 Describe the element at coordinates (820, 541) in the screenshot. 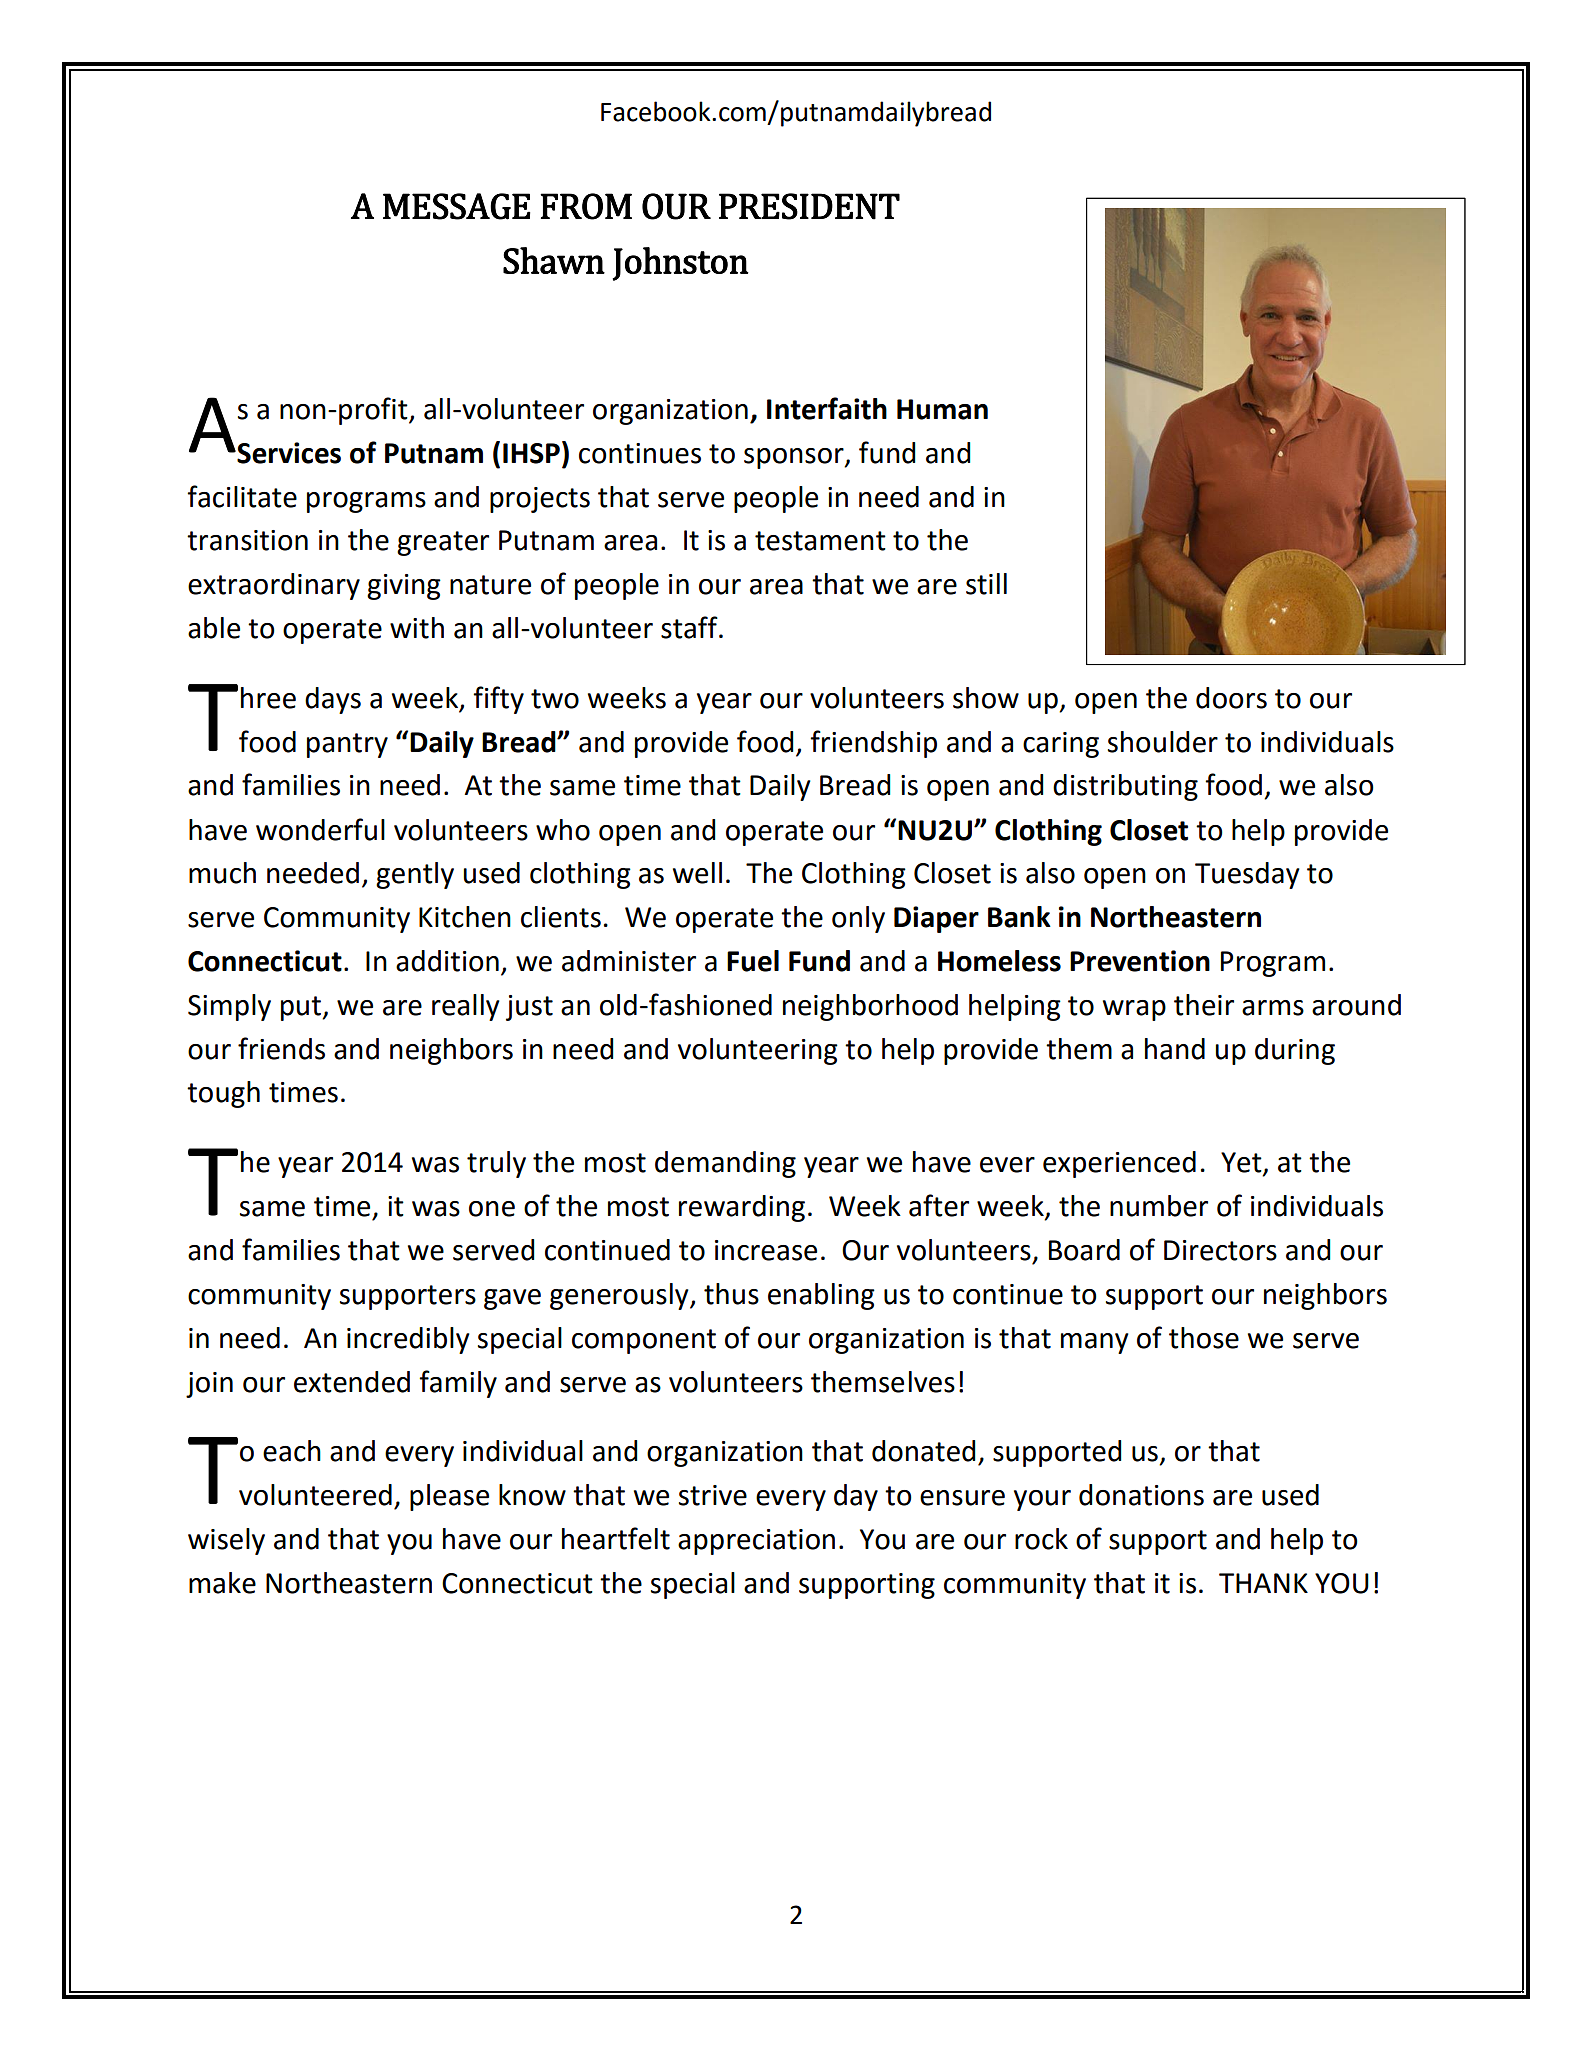

I see `testament` at that location.
